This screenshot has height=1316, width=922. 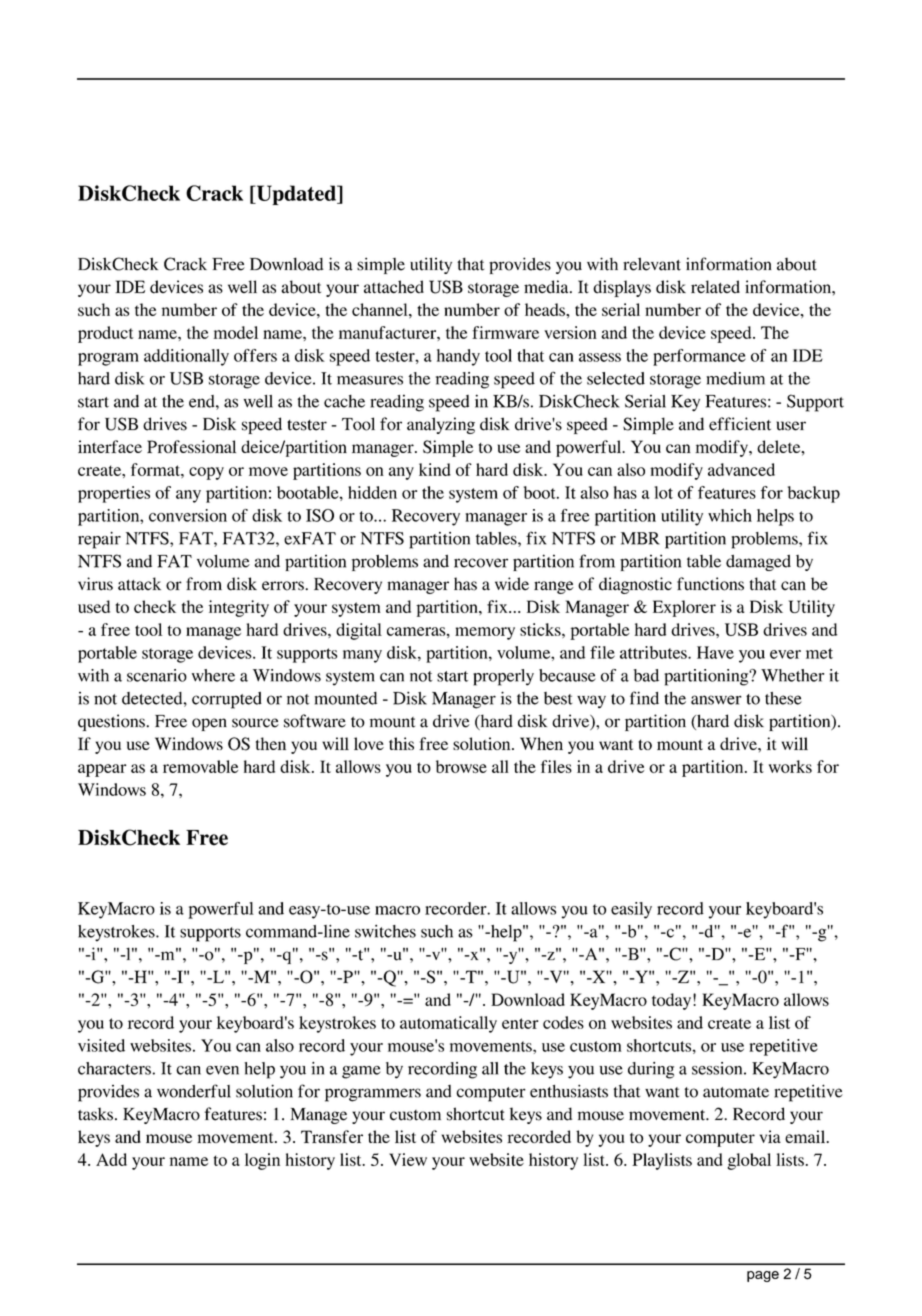 I want to click on copy, so click(x=206, y=473).
